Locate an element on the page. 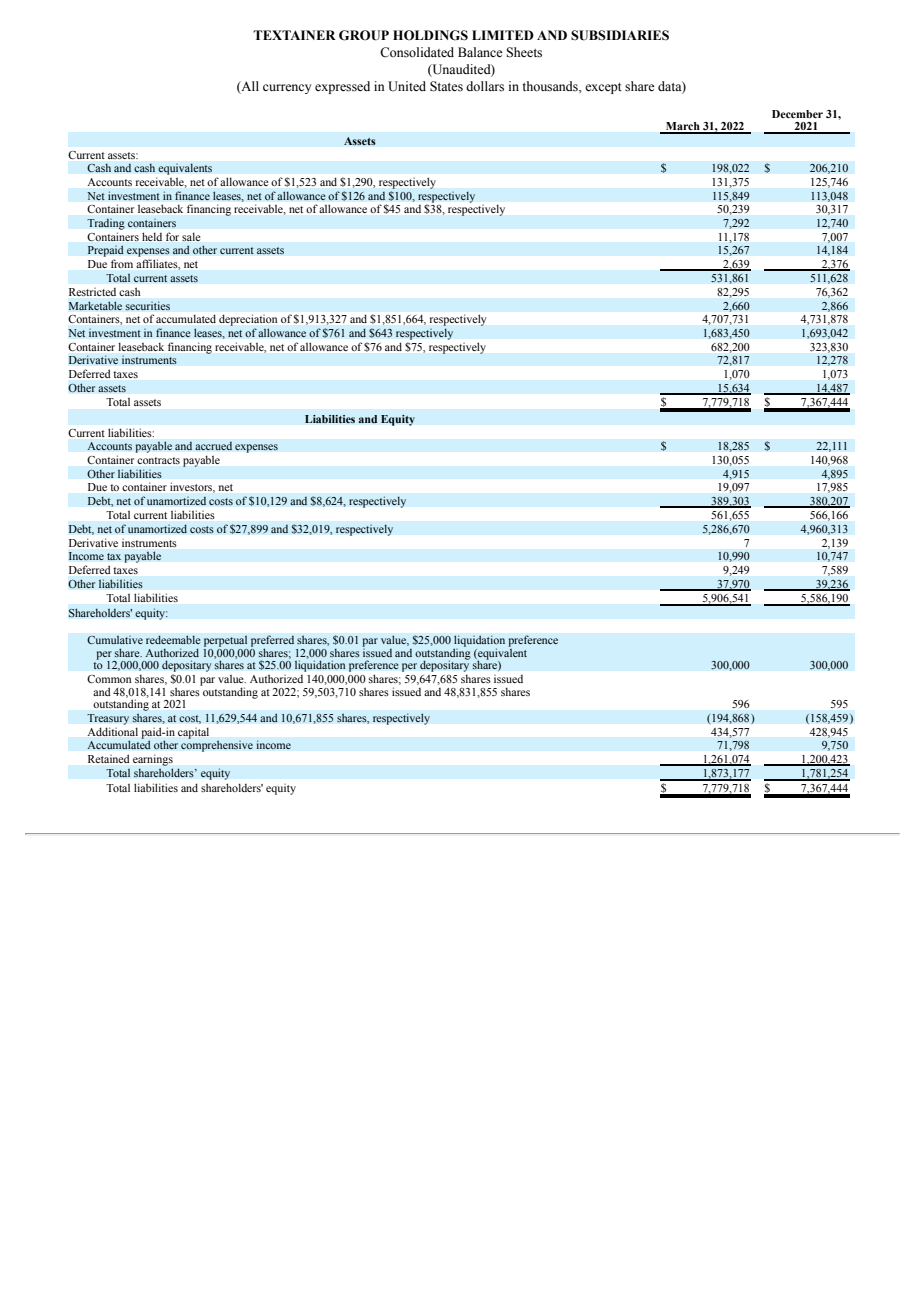  currency is located at coordinates (287, 89).
